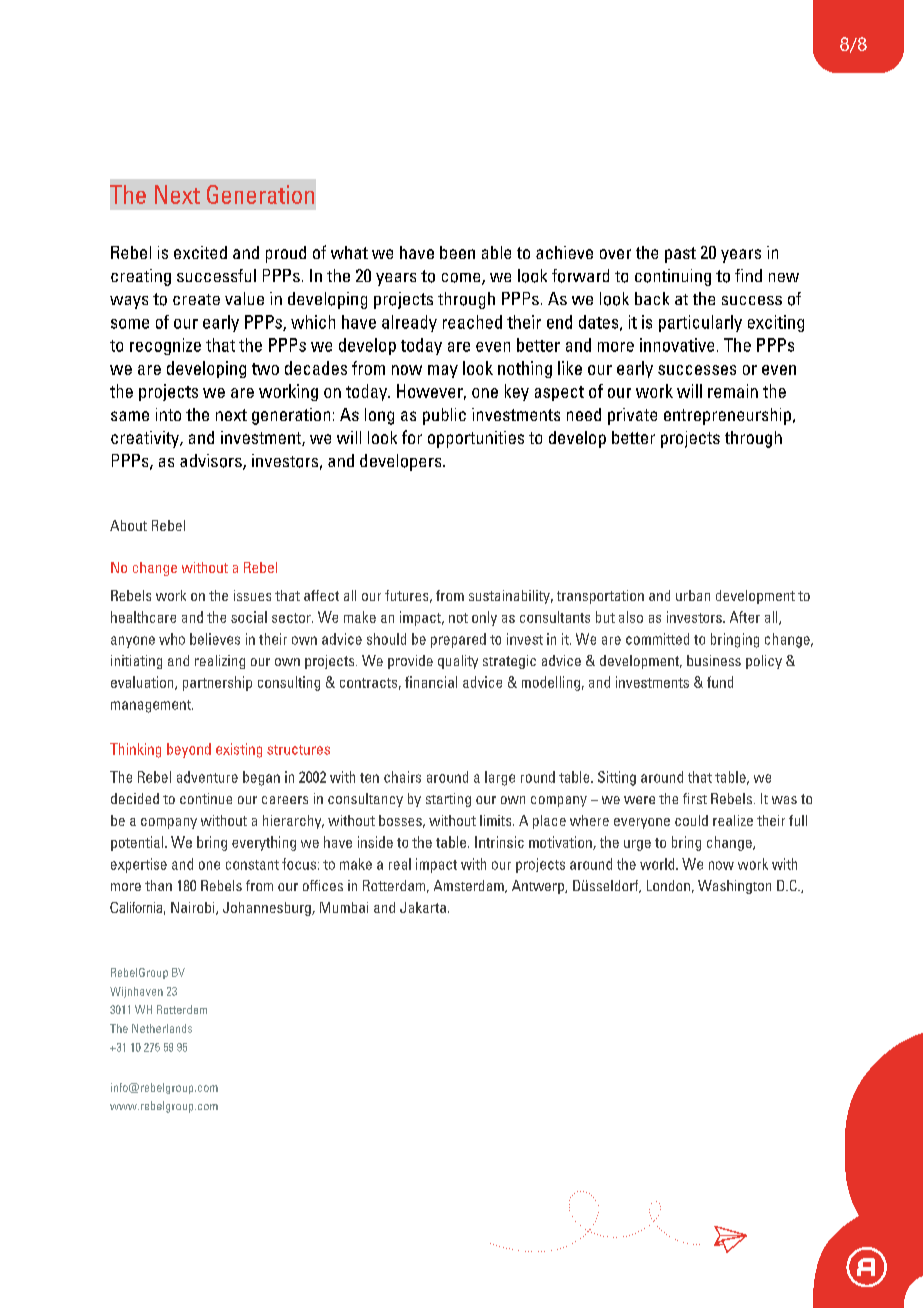  What do you see at coordinates (200, 252) in the screenshot?
I see `excited` at bounding box center [200, 252].
